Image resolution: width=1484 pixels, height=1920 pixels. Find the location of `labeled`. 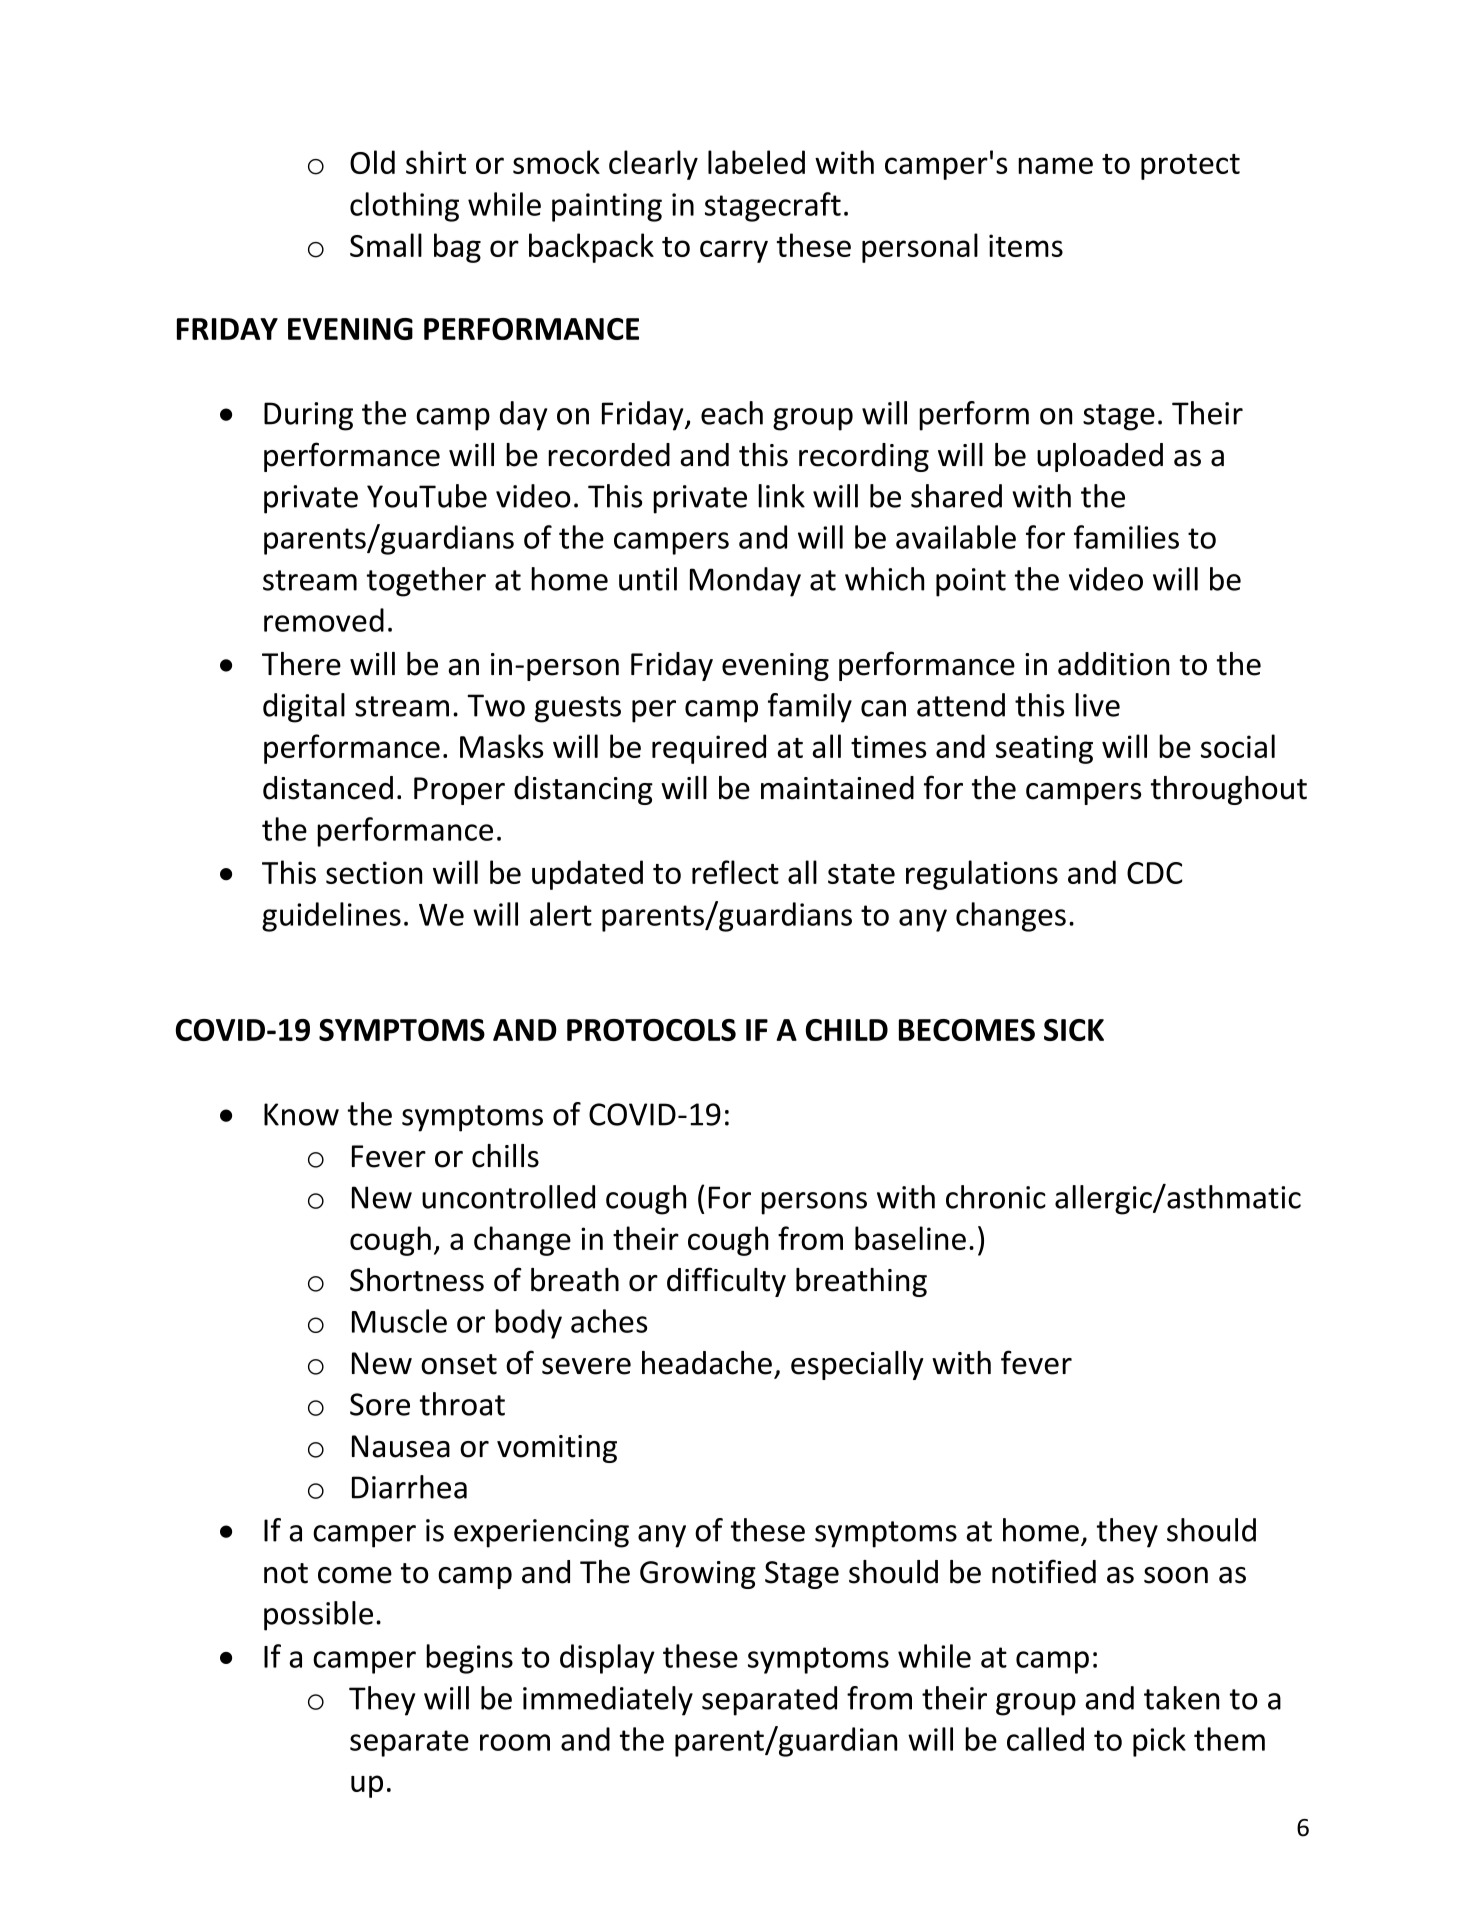

labeled is located at coordinates (756, 162).
